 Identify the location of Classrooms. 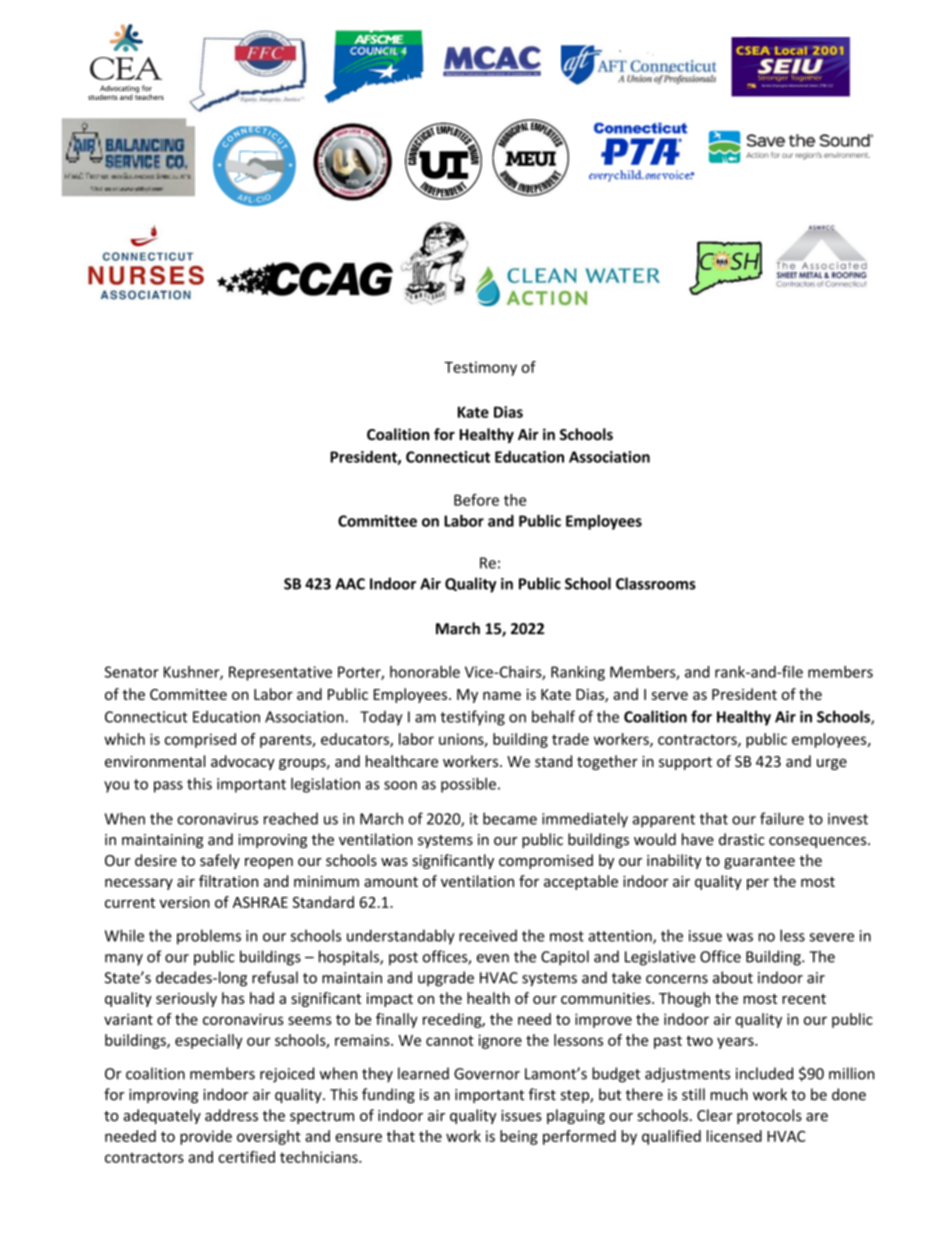
(656, 583).
